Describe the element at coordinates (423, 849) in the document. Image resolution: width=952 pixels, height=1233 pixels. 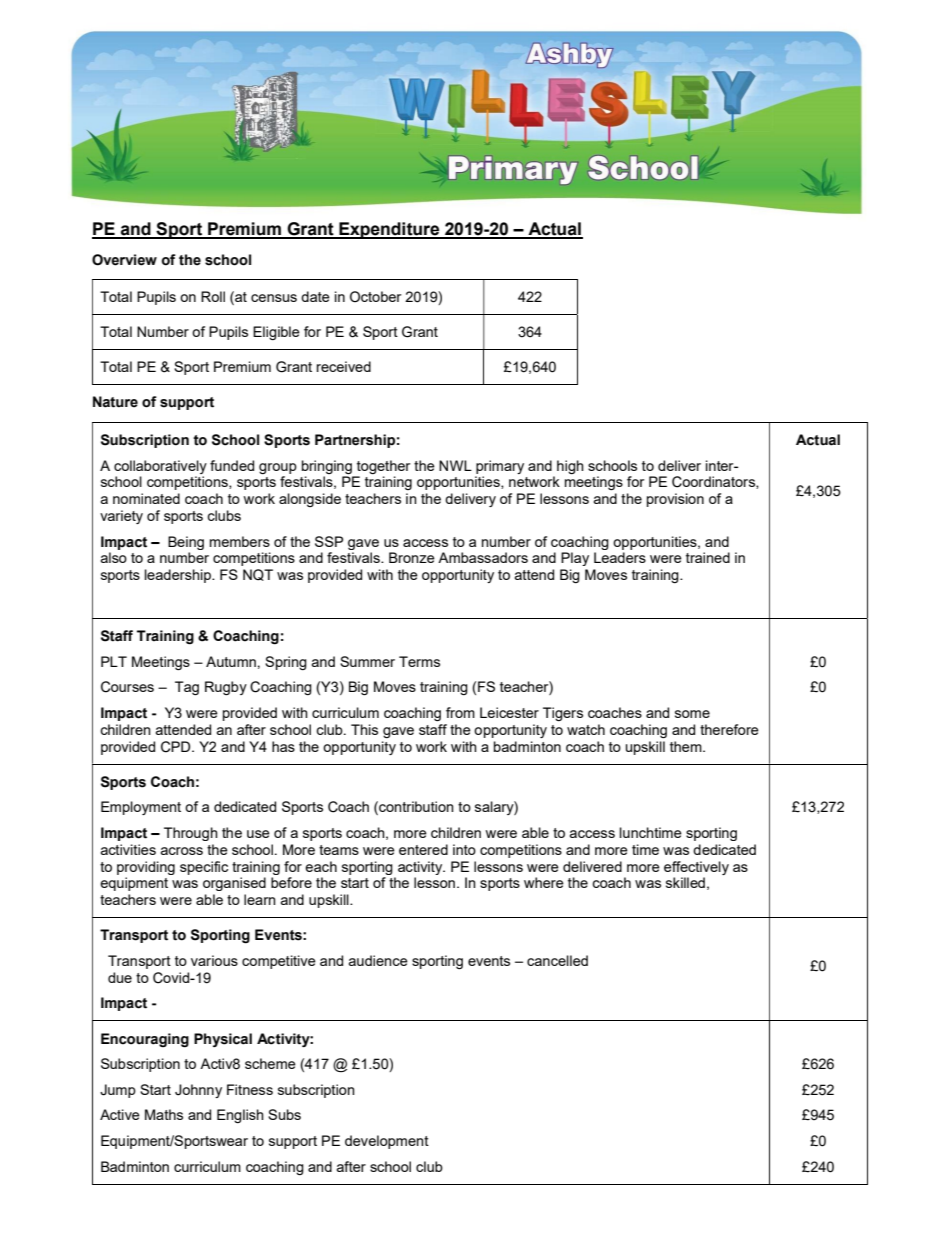
I see `entered` at that location.
